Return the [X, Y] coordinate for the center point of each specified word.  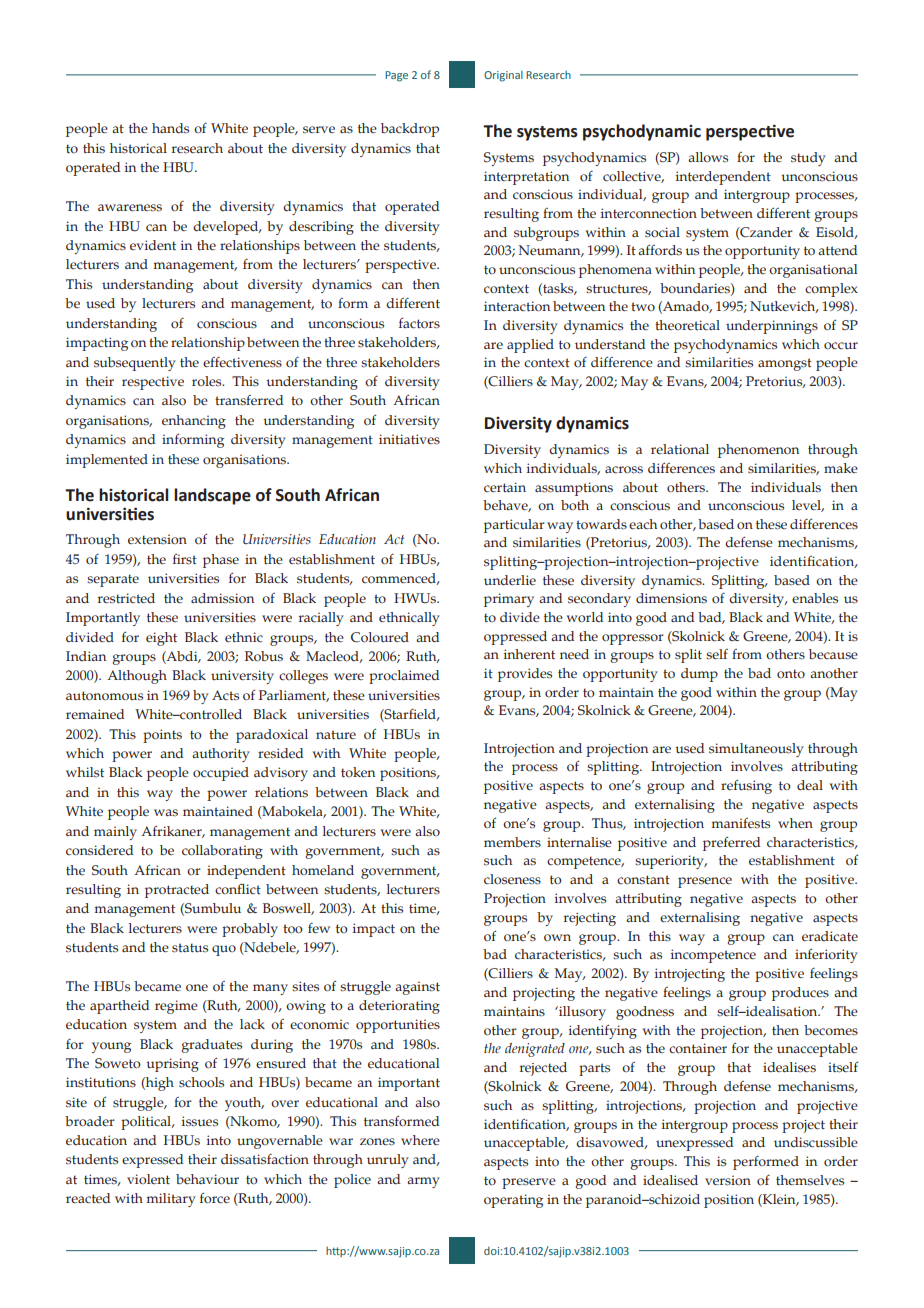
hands [170, 128]
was [166, 813]
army [423, 1182]
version [728, 1180]
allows [708, 157]
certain [505, 487]
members [512, 842]
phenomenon [758, 451]
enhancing [194, 422]
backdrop [410, 130]
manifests [740, 823]
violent [148, 1179]
